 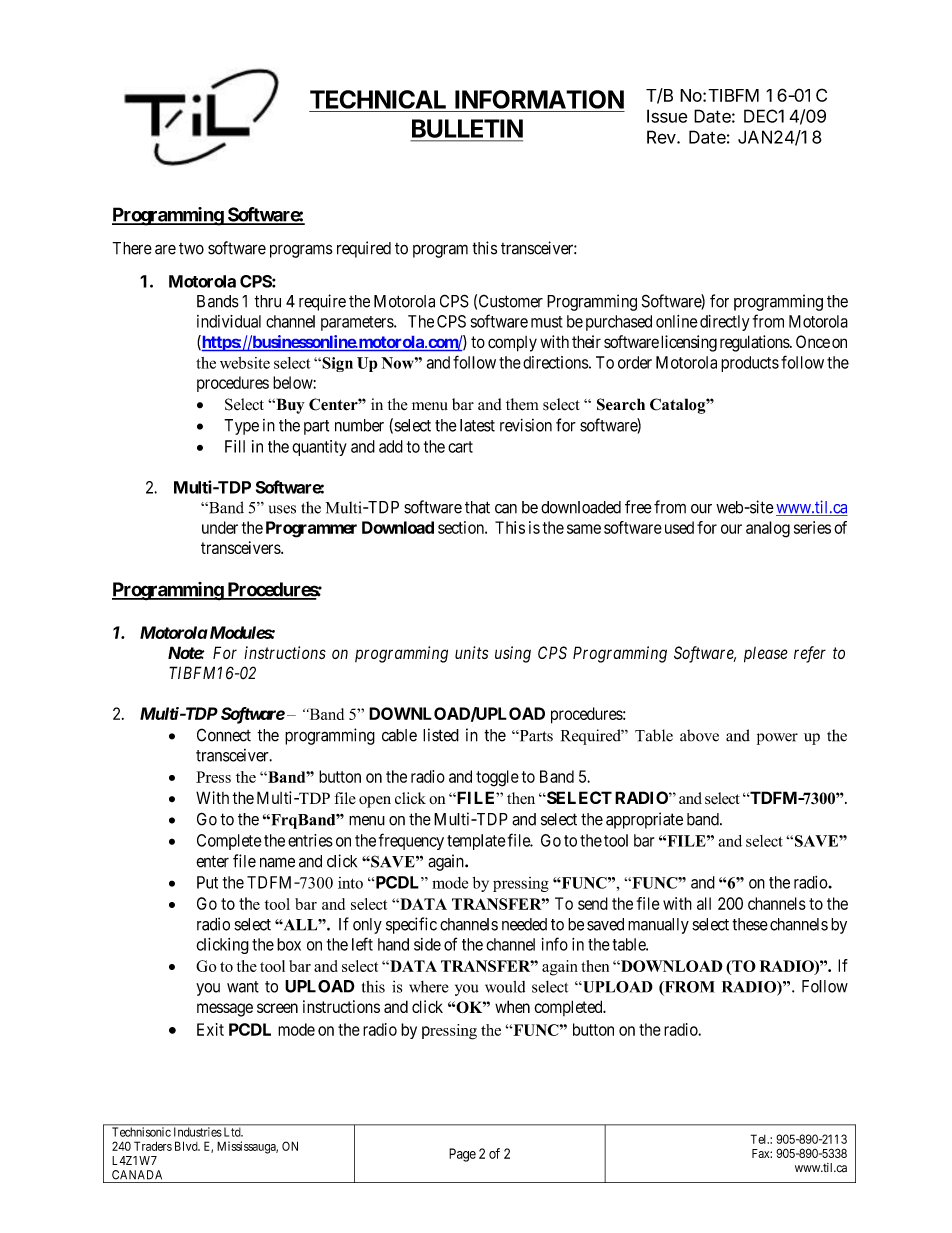 What do you see at coordinates (497, 778) in the screenshot?
I see `toggle` at bounding box center [497, 778].
